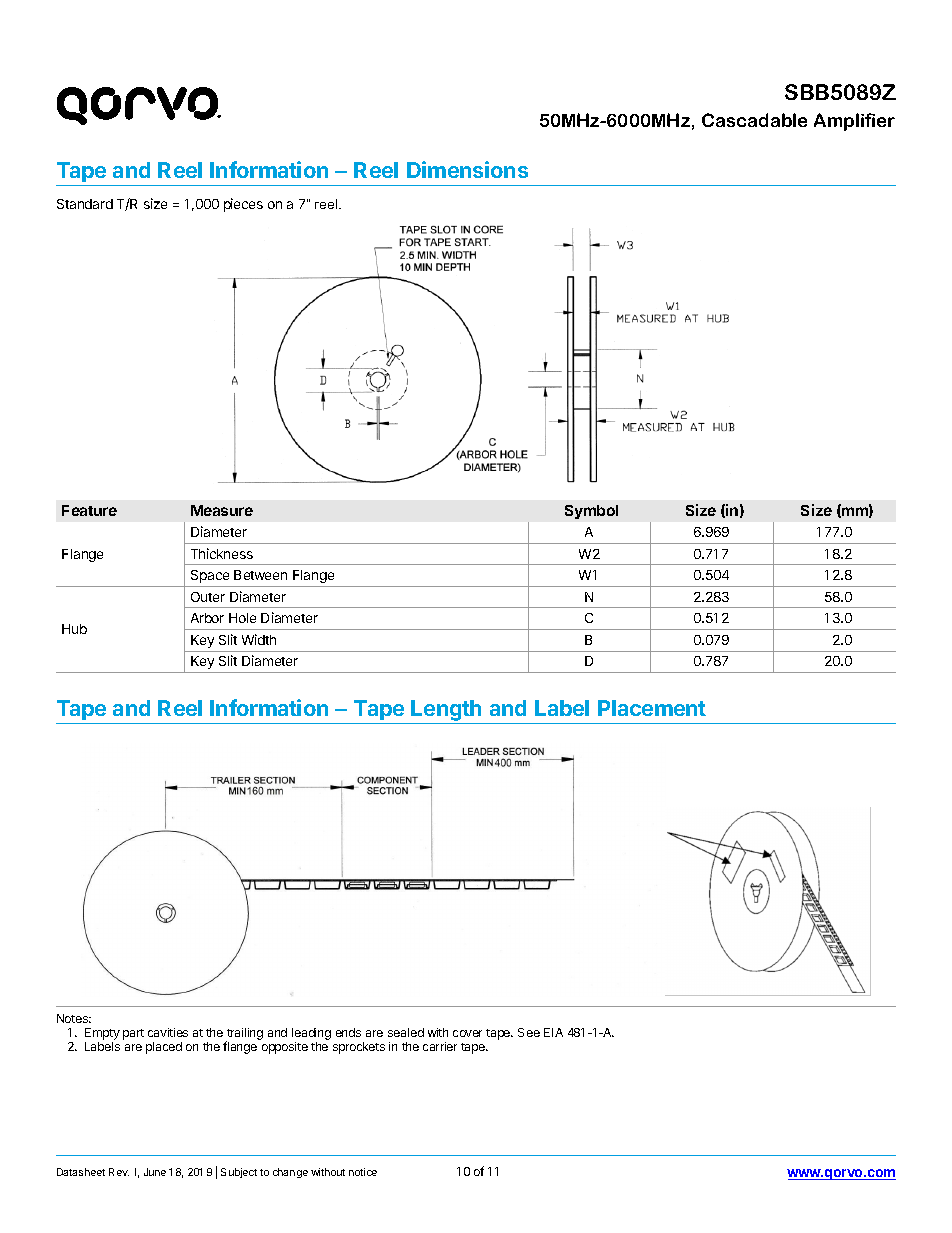  What do you see at coordinates (652, 708) in the document?
I see `Placement` at bounding box center [652, 708].
